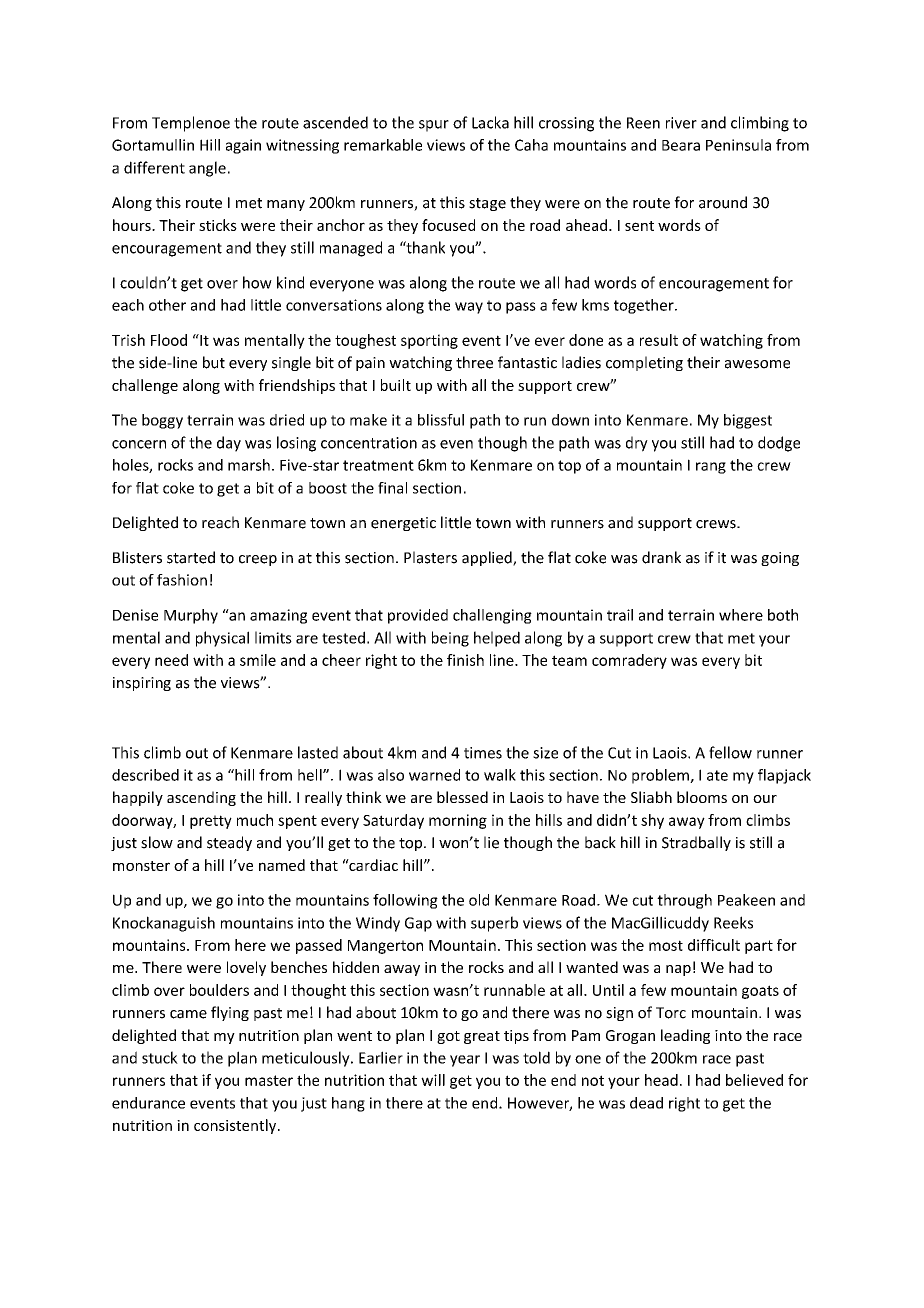 This screenshot has width=924, height=1308. I want to click on angle, so click(207, 169).
